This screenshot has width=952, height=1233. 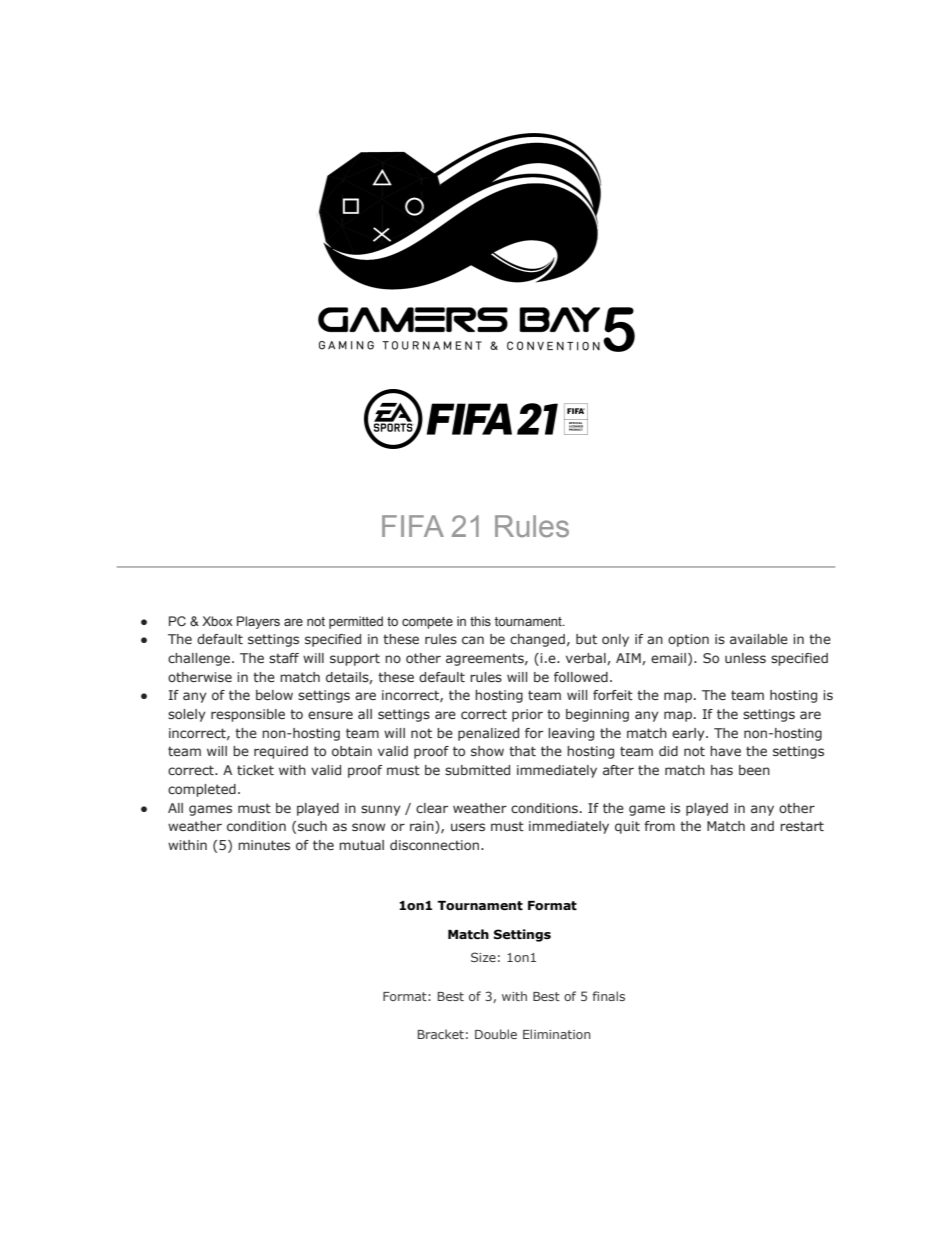 I want to click on has, so click(x=722, y=770).
